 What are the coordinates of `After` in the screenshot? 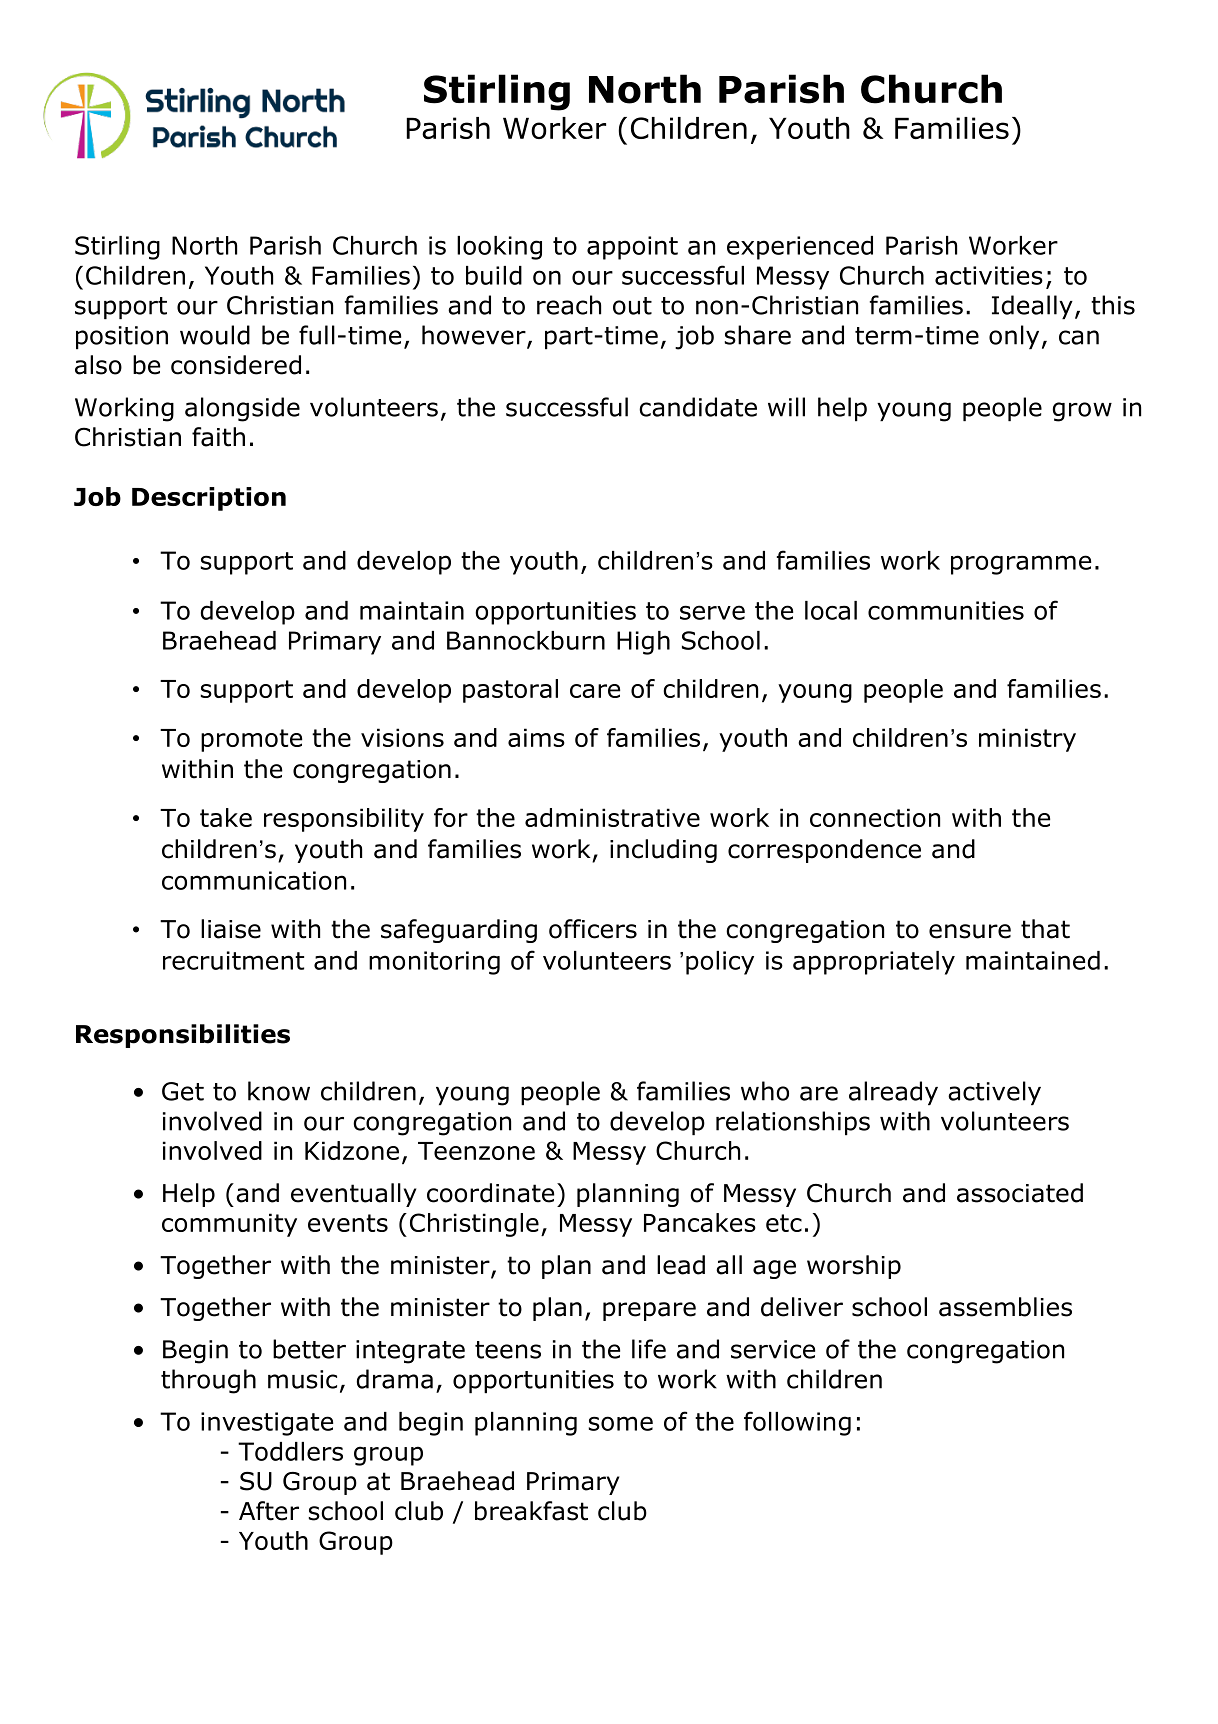 It's located at (269, 1511).
